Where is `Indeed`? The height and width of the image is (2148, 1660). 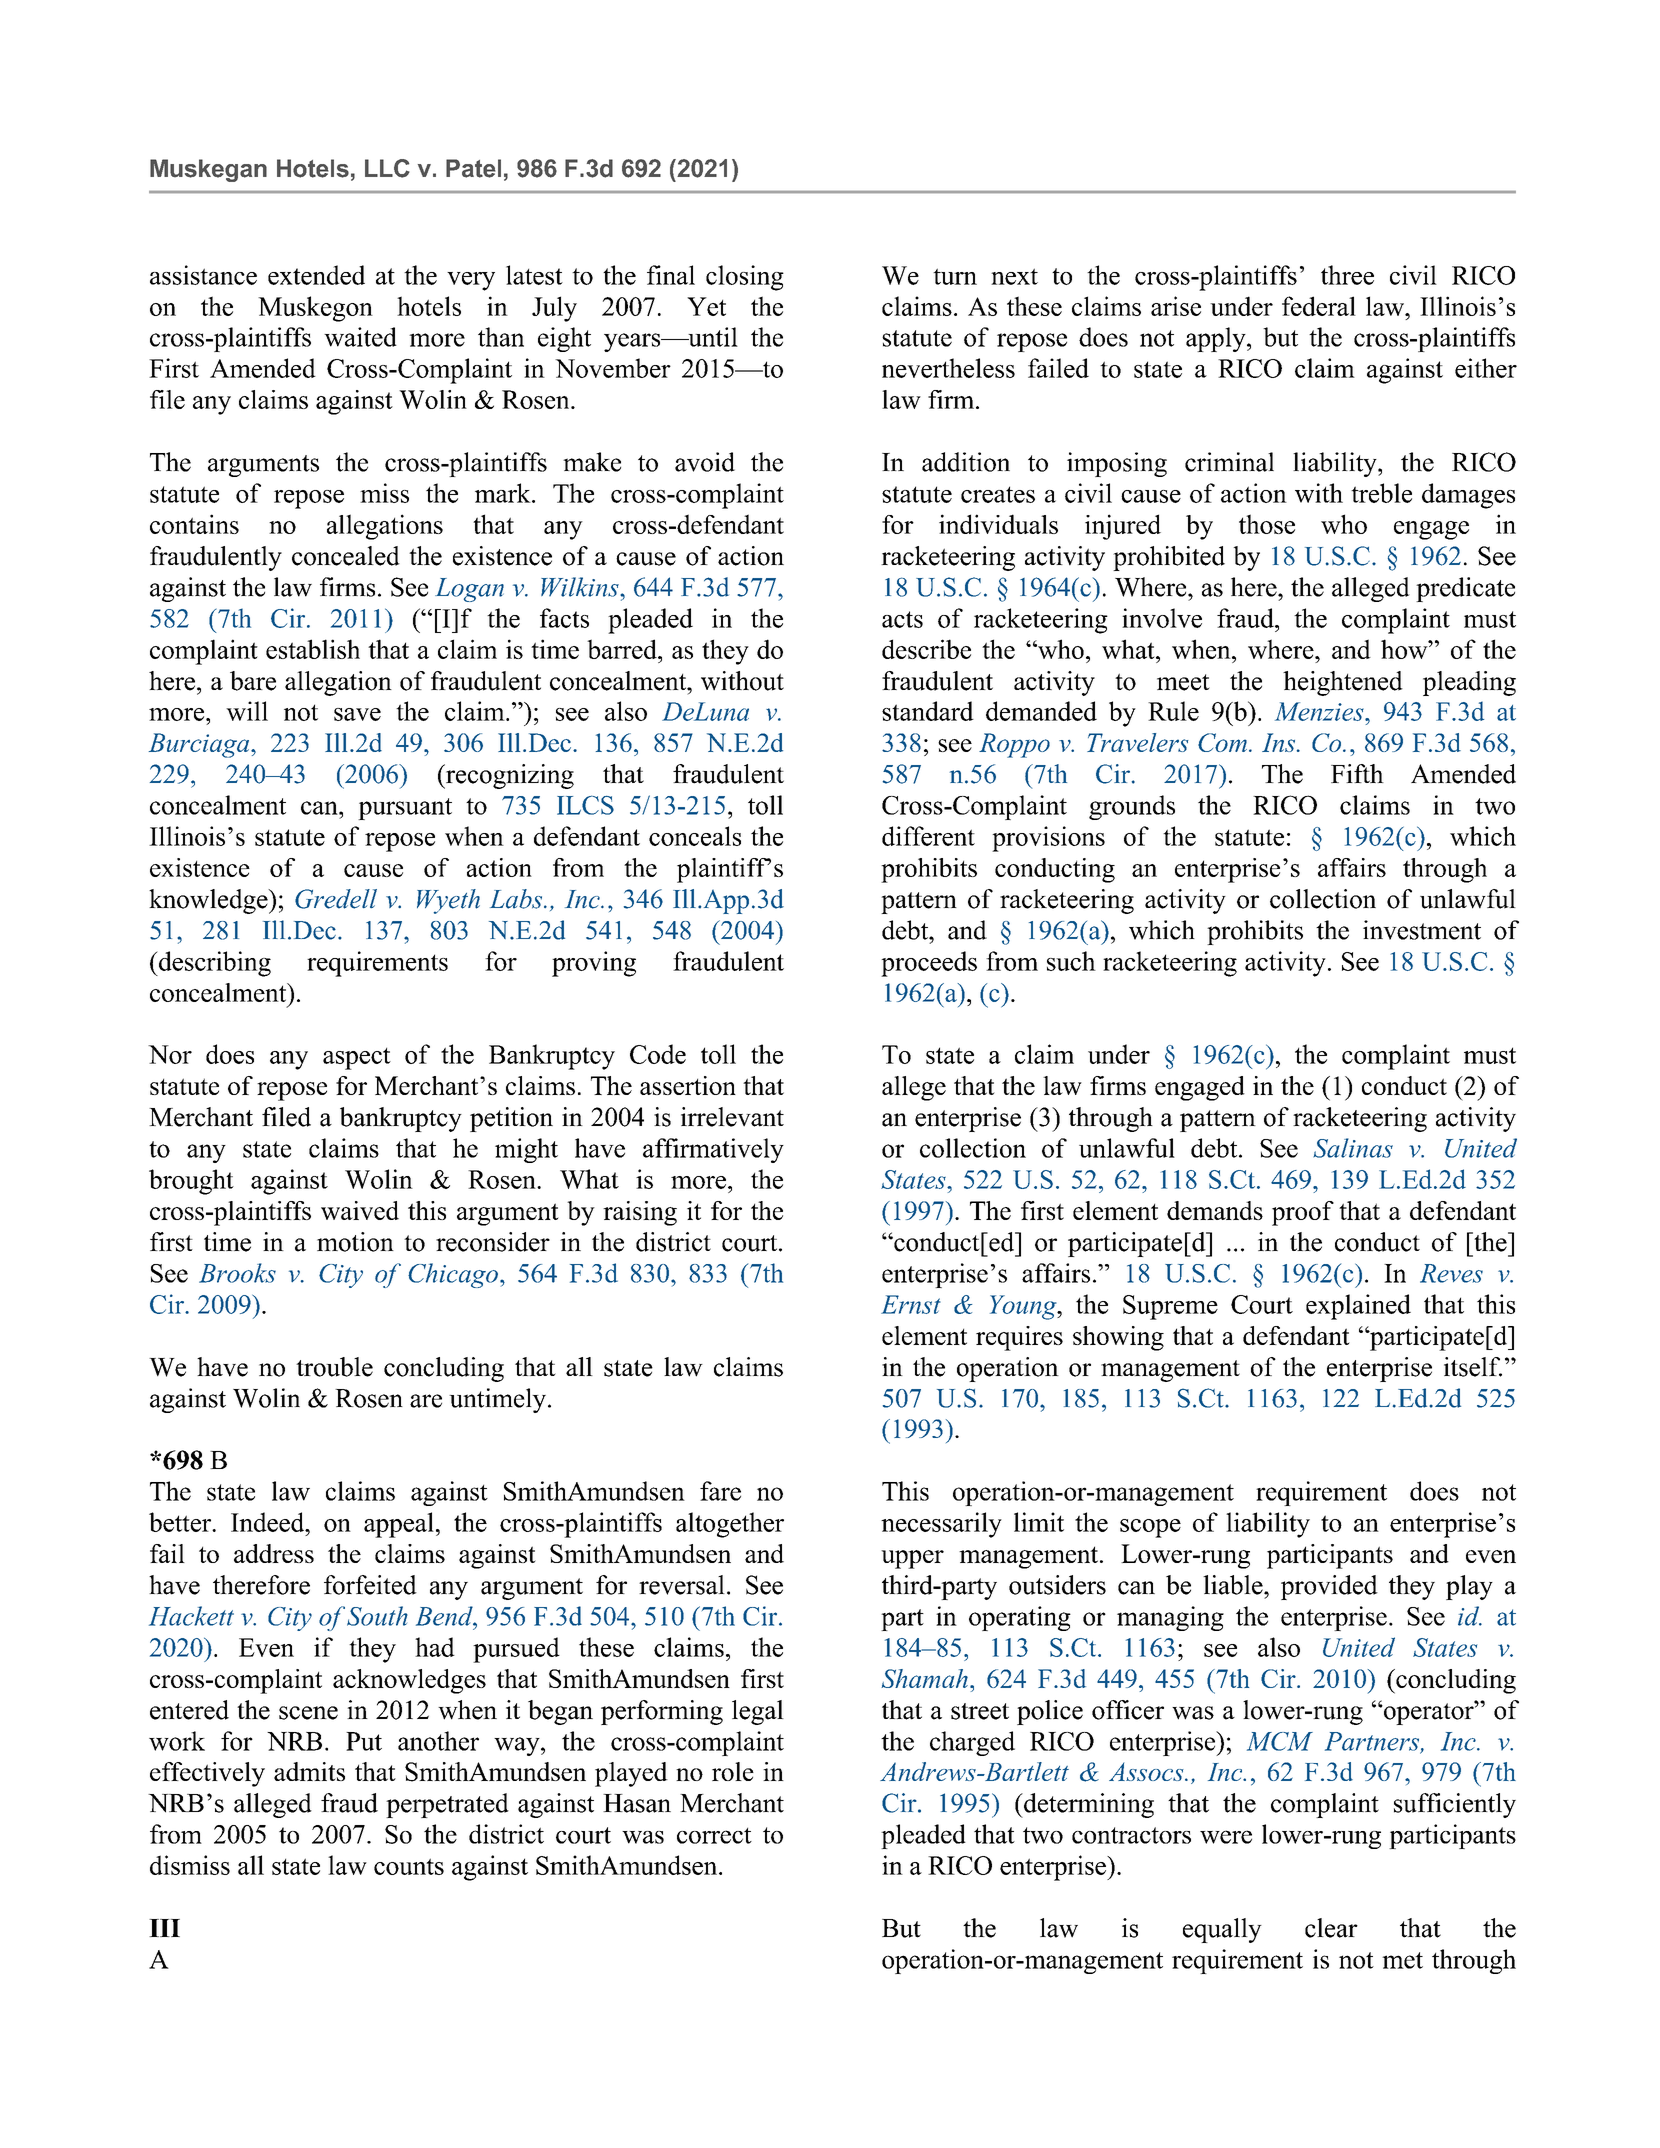
Indeed is located at coordinates (269, 1522).
